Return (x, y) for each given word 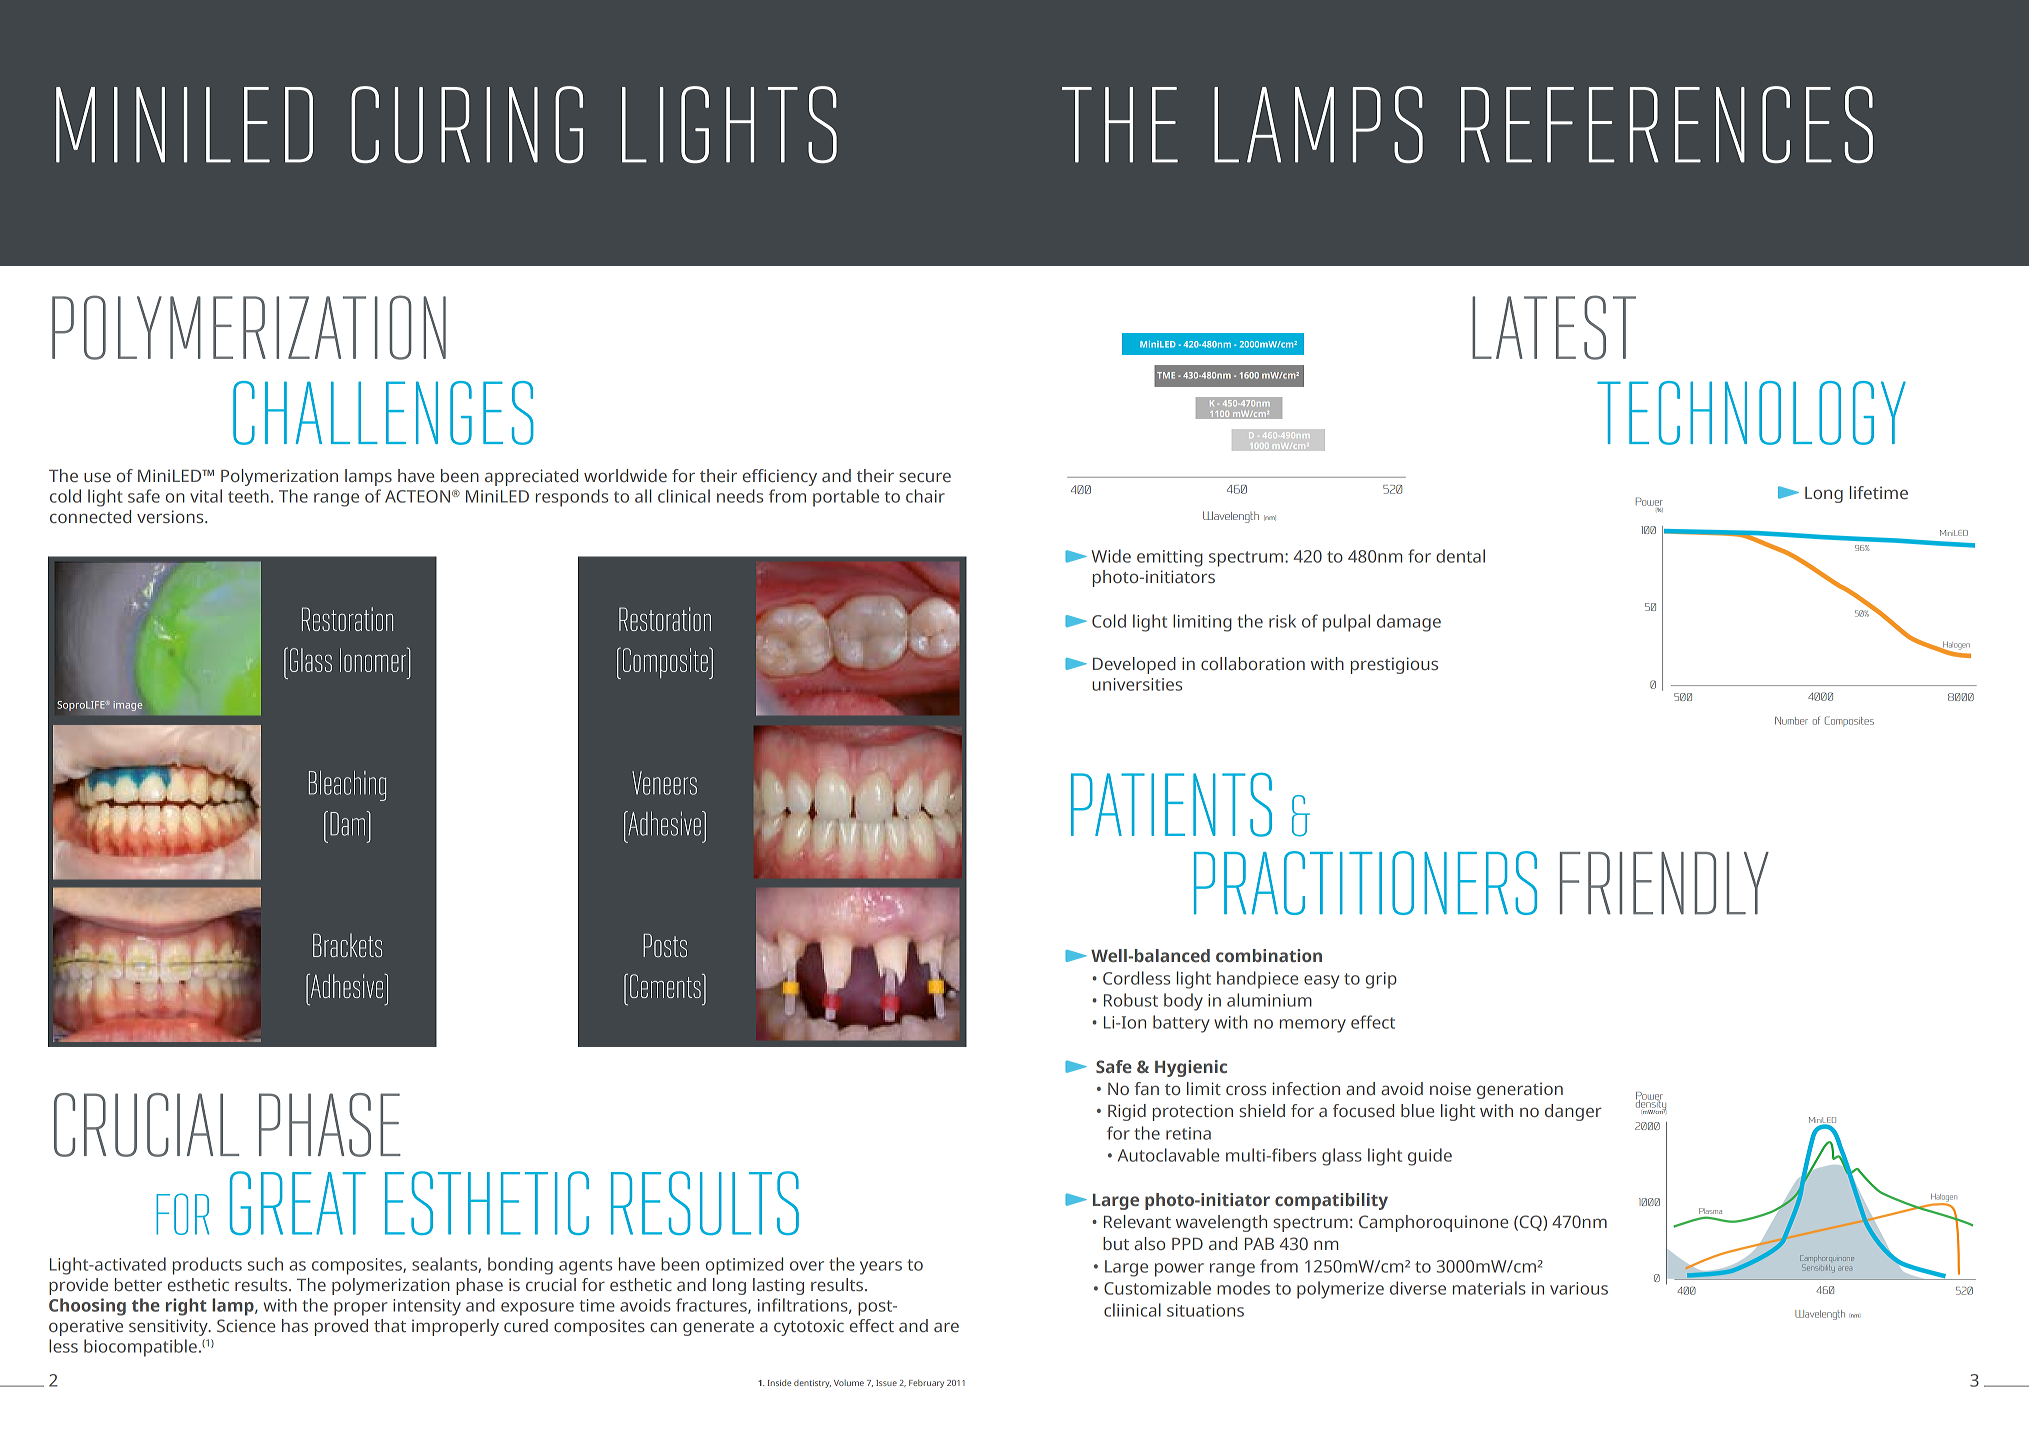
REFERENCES (1667, 124)
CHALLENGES (383, 413)
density (1651, 1104)
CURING (467, 124)
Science (246, 1325)
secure (925, 477)
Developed (1134, 665)
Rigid (1127, 1112)
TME (1166, 375)
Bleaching (347, 786)
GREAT (298, 1203)
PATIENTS (1171, 805)
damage (1409, 623)
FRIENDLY (1664, 883)
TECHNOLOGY (1751, 413)
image (128, 706)
